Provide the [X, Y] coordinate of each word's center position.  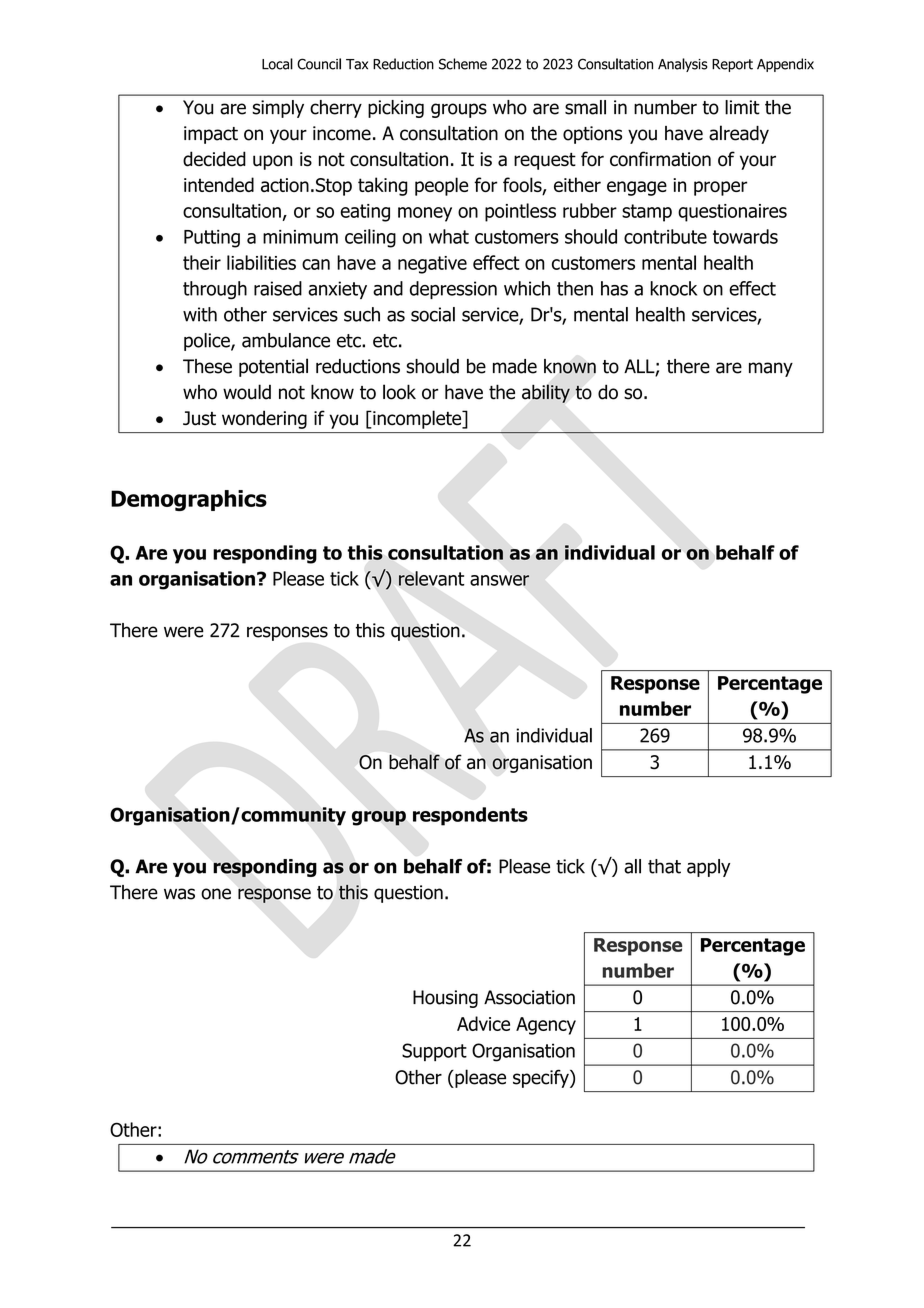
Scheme [463, 64]
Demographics [189, 500]
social [433, 314]
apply [708, 868]
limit [742, 107]
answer [499, 580]
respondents [470, 816]
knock [673, 288]
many [771, 369]
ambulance [286, 340]
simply [278, 109]
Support [434, 1052]
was [179, 894]
